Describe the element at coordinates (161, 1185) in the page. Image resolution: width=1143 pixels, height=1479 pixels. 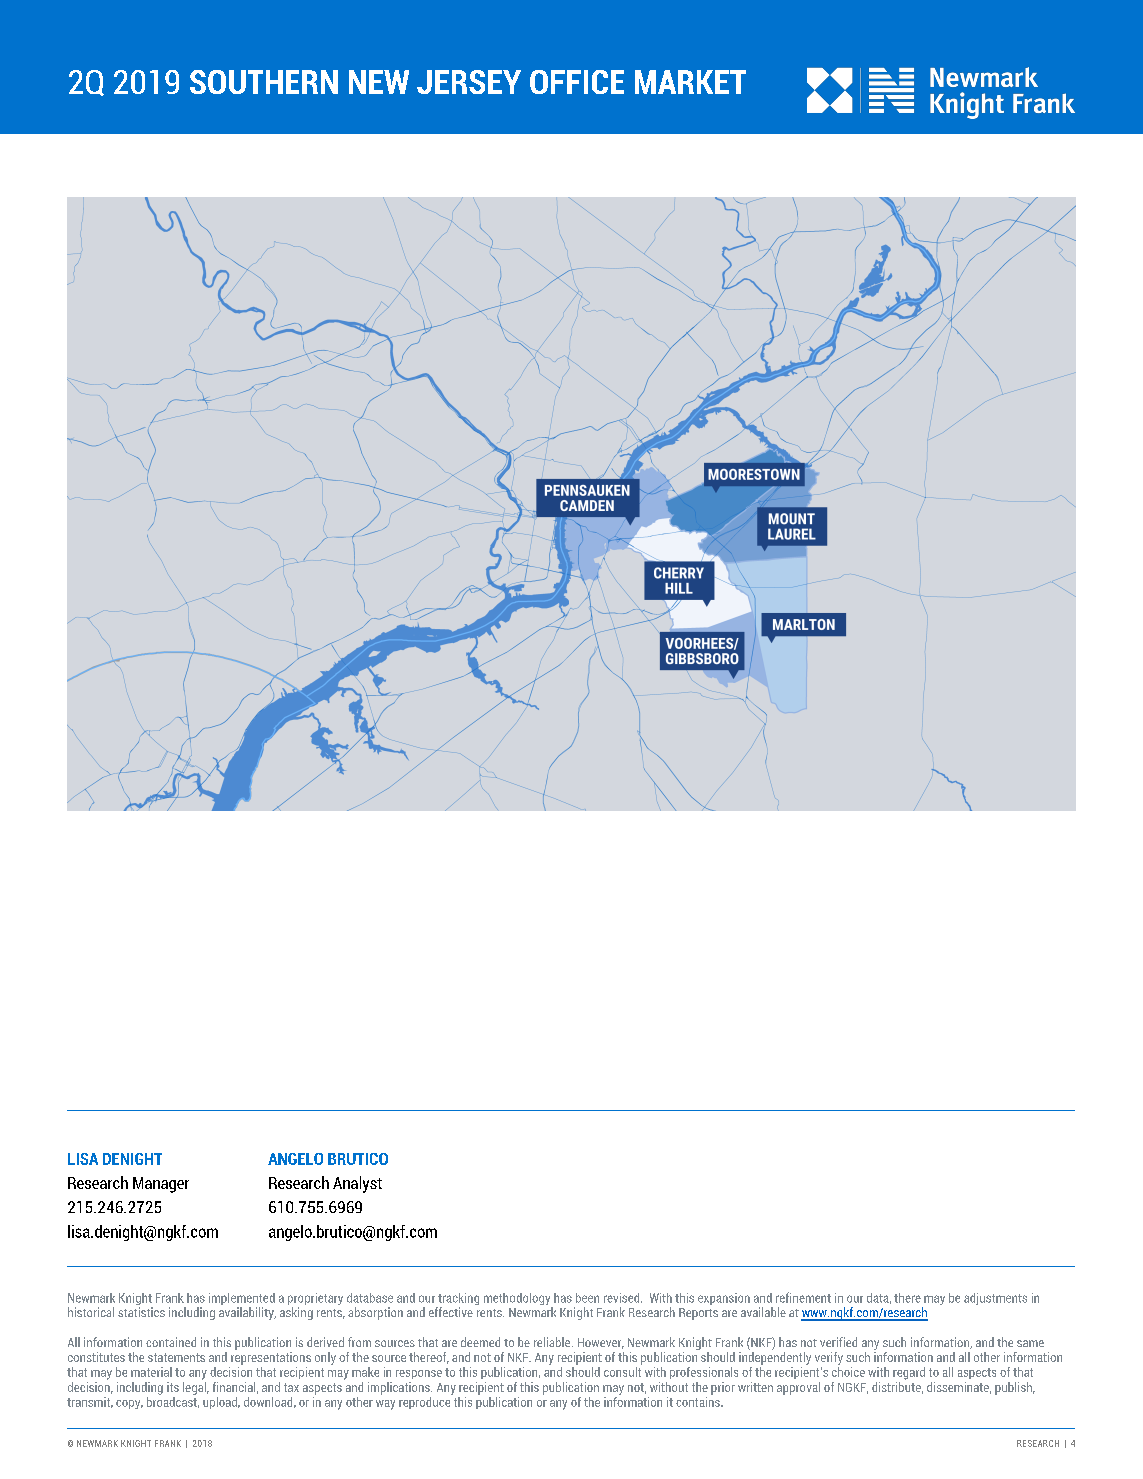
I see `Manager` at that location.
